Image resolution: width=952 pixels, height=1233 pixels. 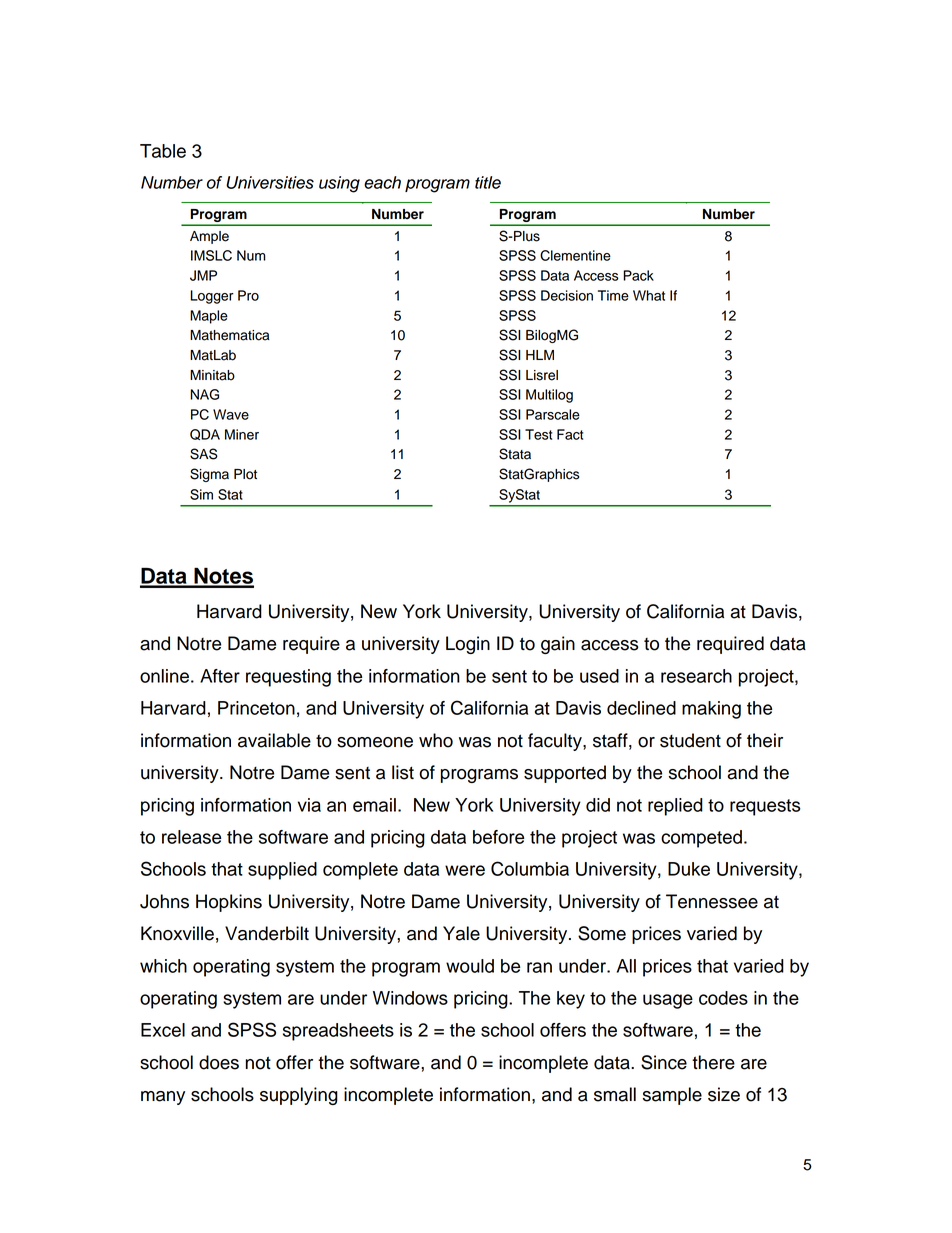 I want to click on Windows, so click(x=410, y=998).
